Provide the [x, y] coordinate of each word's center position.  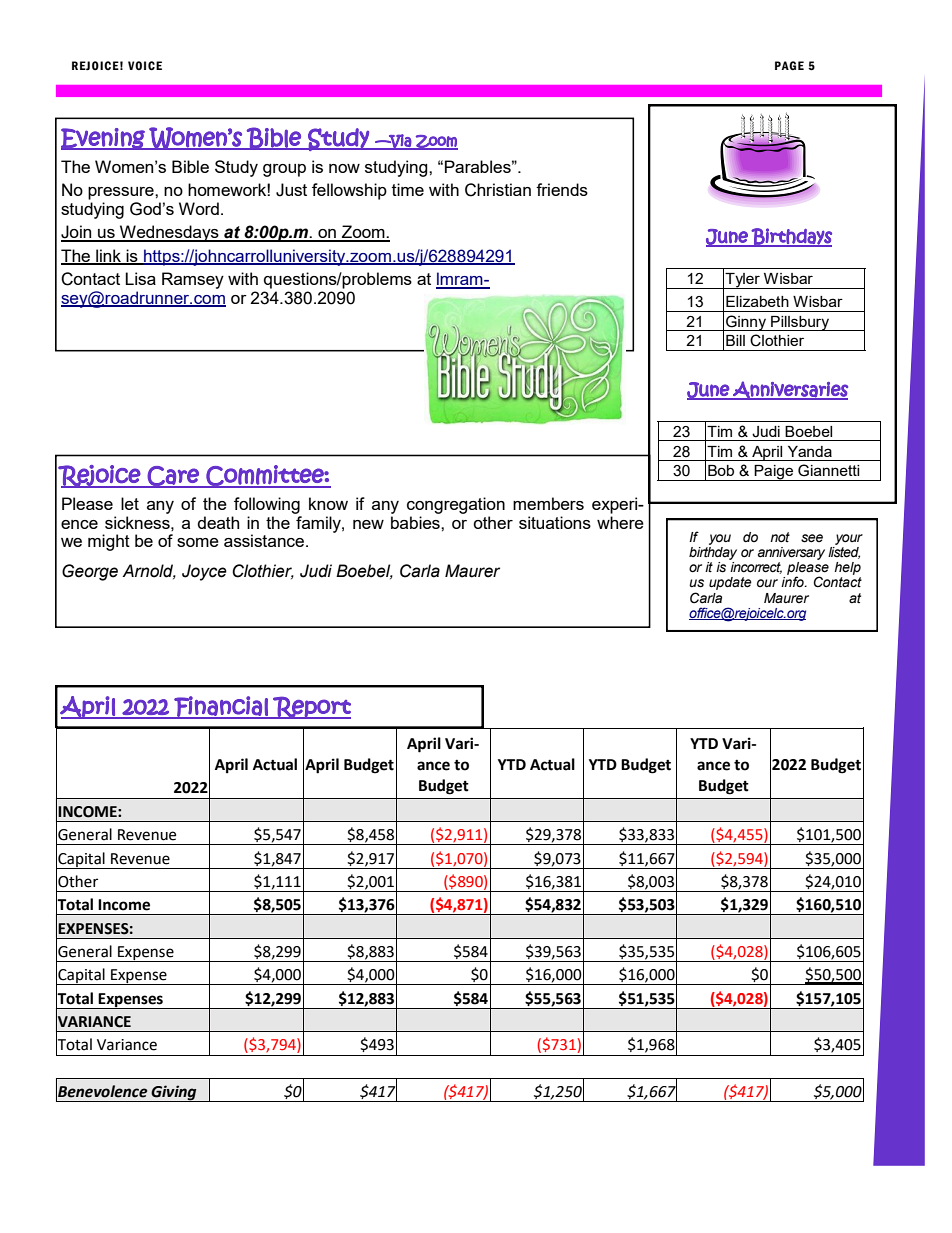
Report [311, 707]
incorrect [755, 566]
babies [416, 522]
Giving [174, 1093]
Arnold [149, 571]
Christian [498, 190]
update [730, 583]
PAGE [789, 65]
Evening [104, 139]
